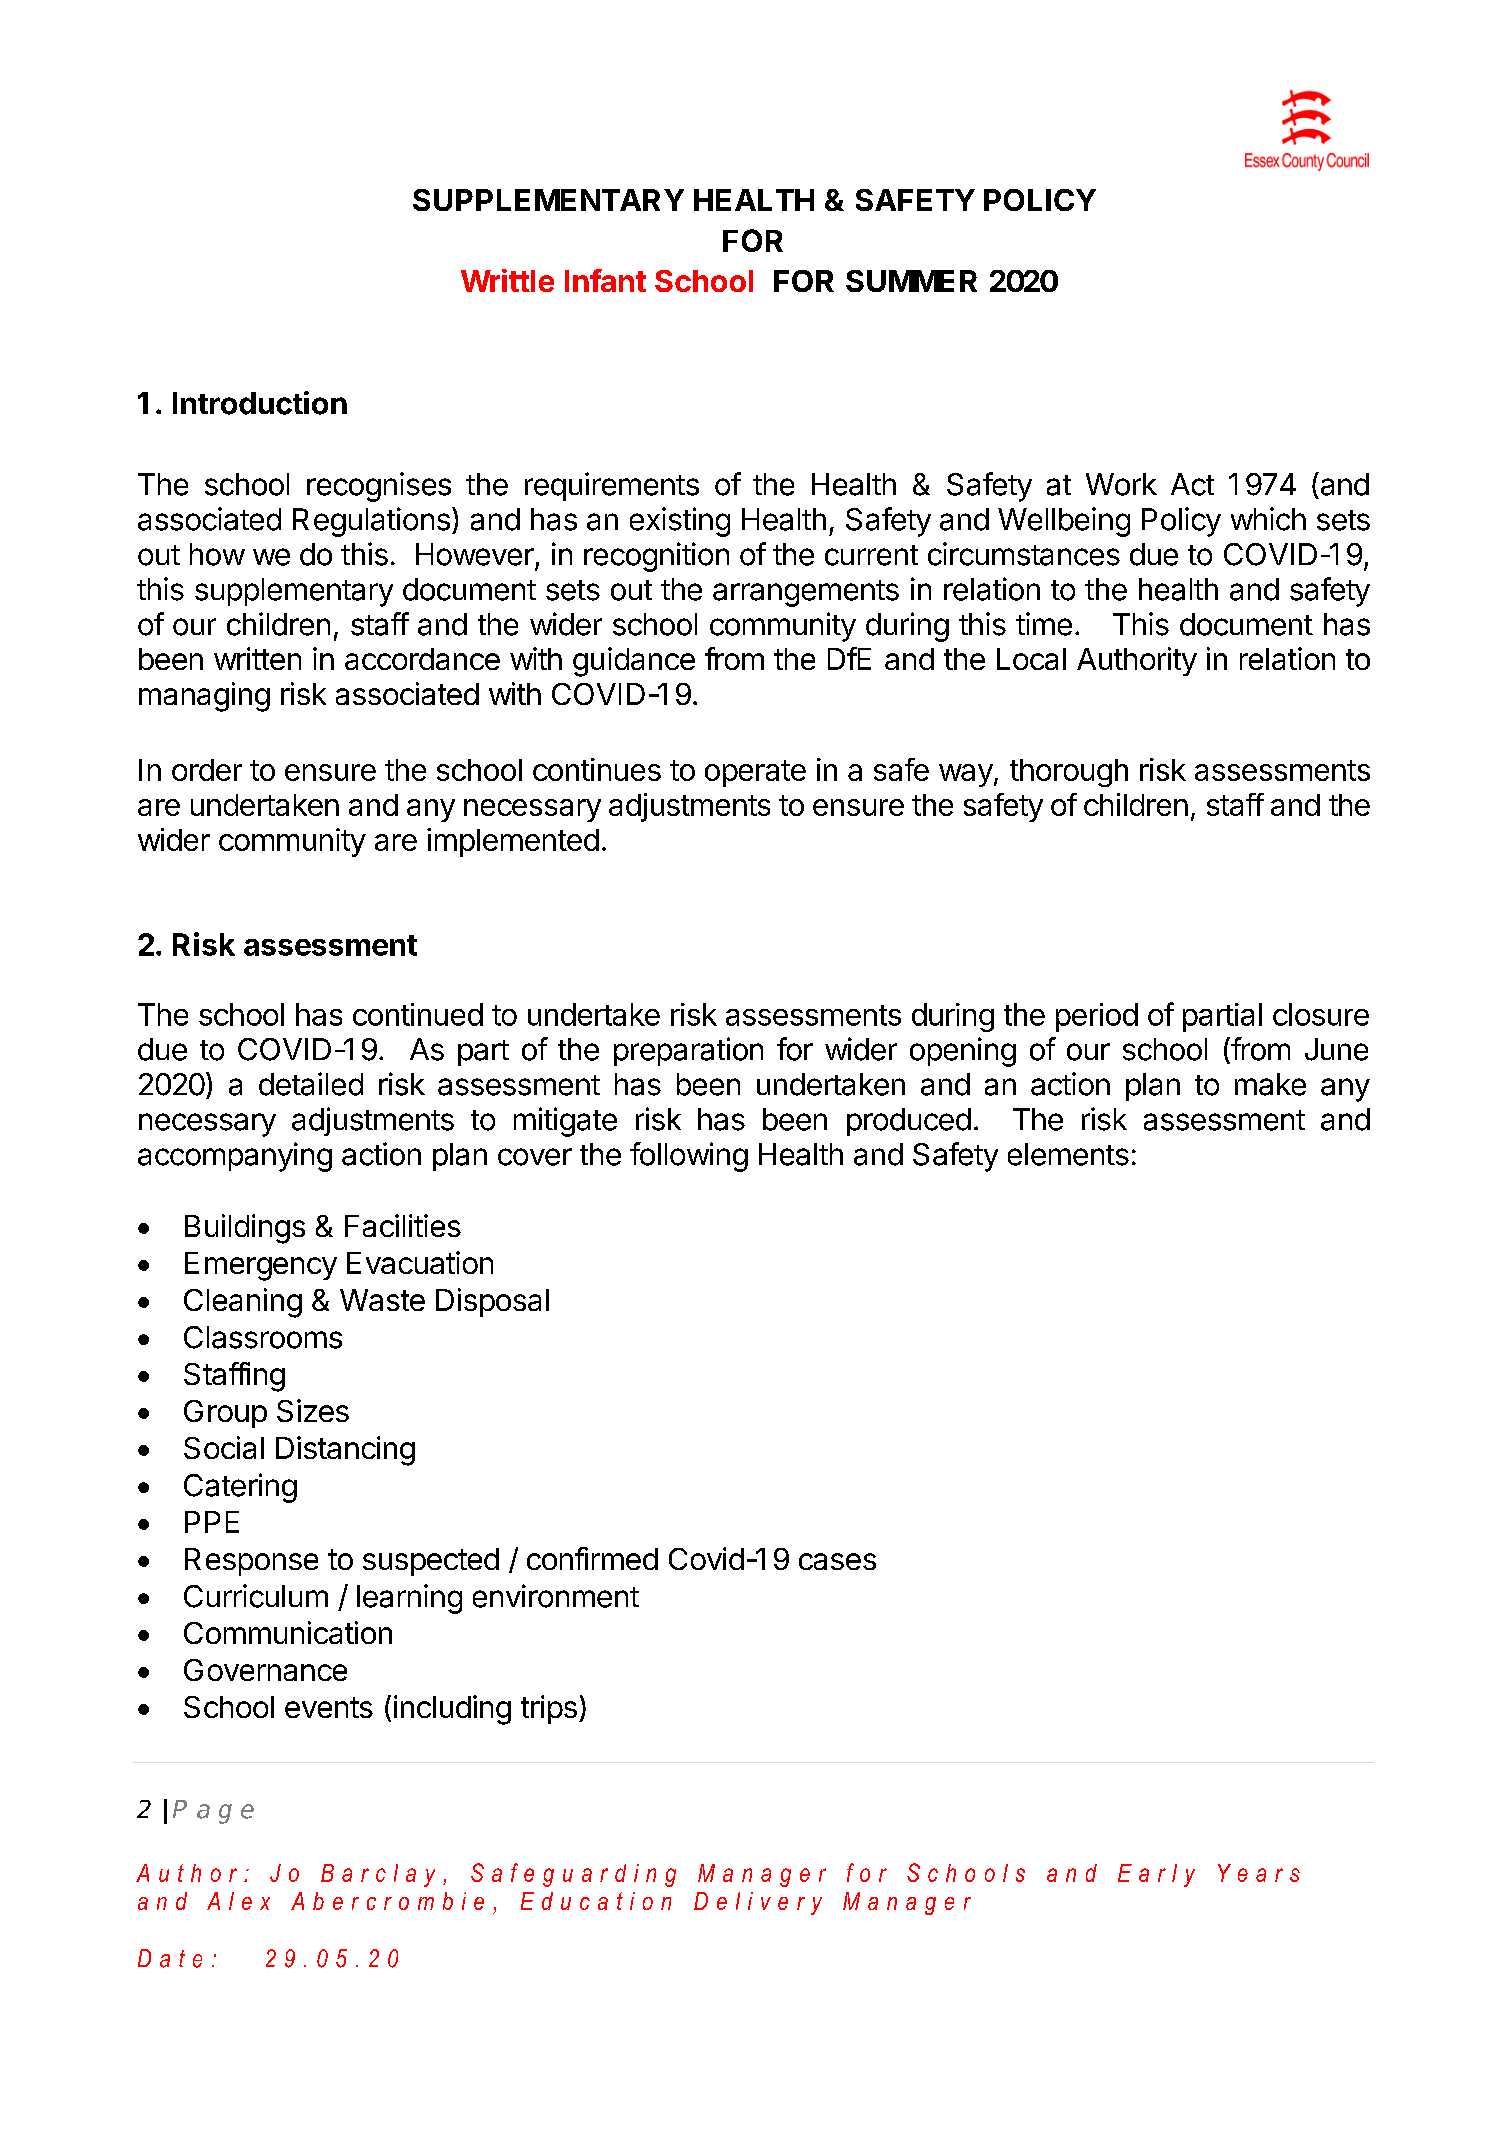  Describe the element at coordinates (207, 770) in the screenshot. I see `order` at that location.
